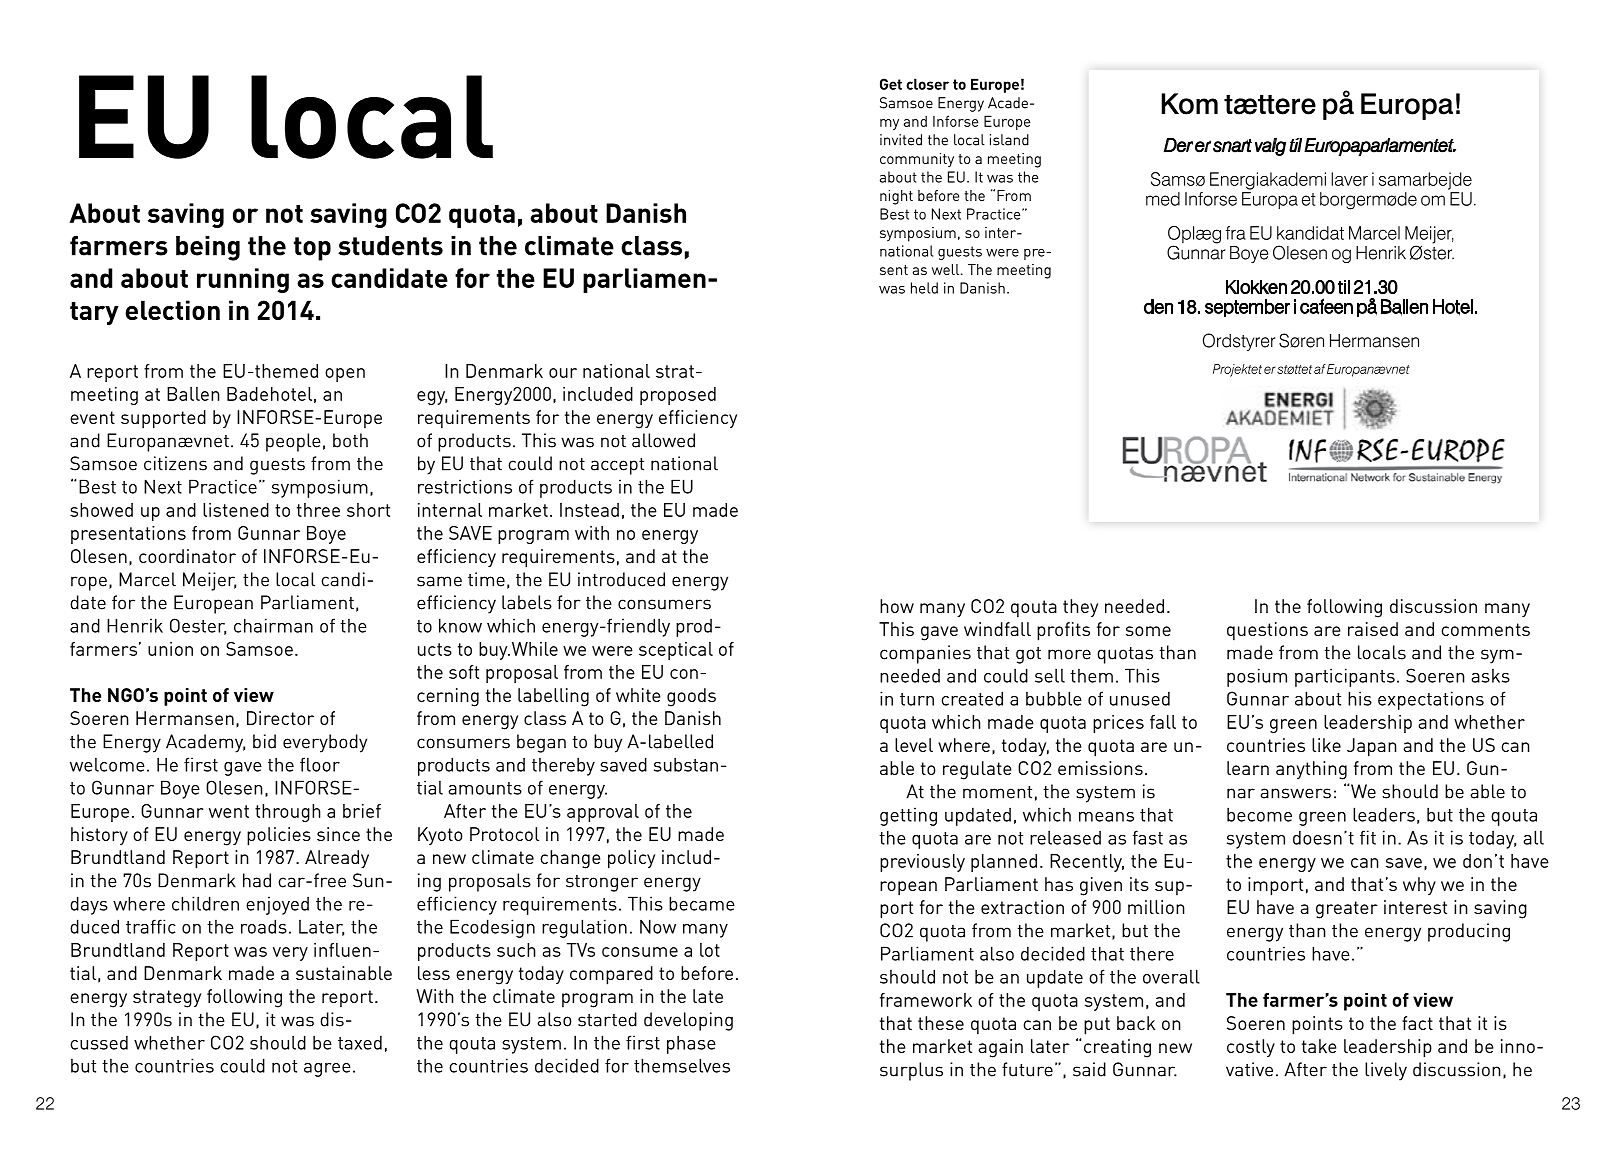 This screenshot has height=1149, width=1619. What do you see at coordinates (922, 863) in the screenshot?
I see `previously` at bounding box center [922, 863].
